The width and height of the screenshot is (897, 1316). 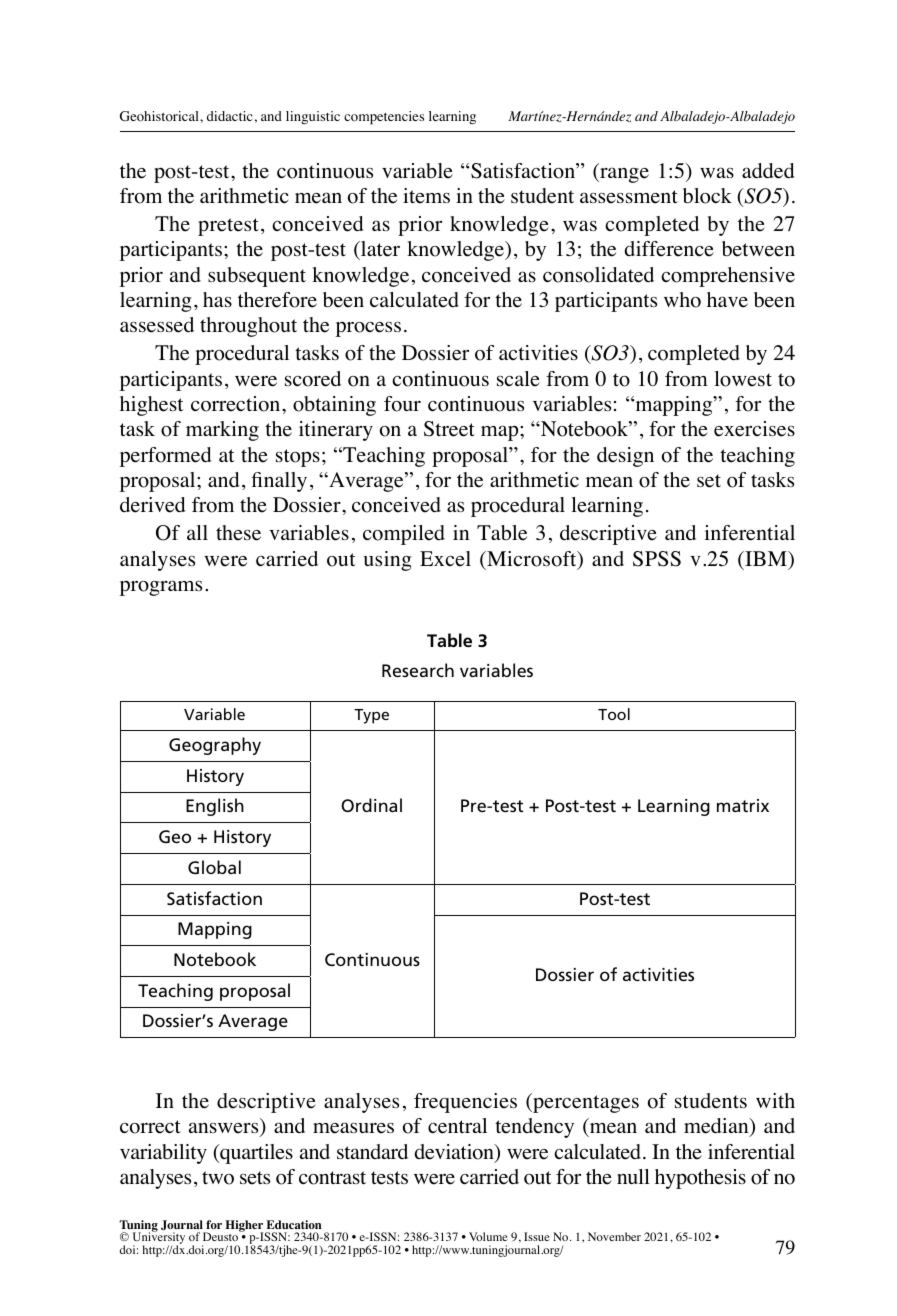 What do you see at coordinates (426, 196) in the screenshot?
I see `items` at bounding box center [426, 196].
